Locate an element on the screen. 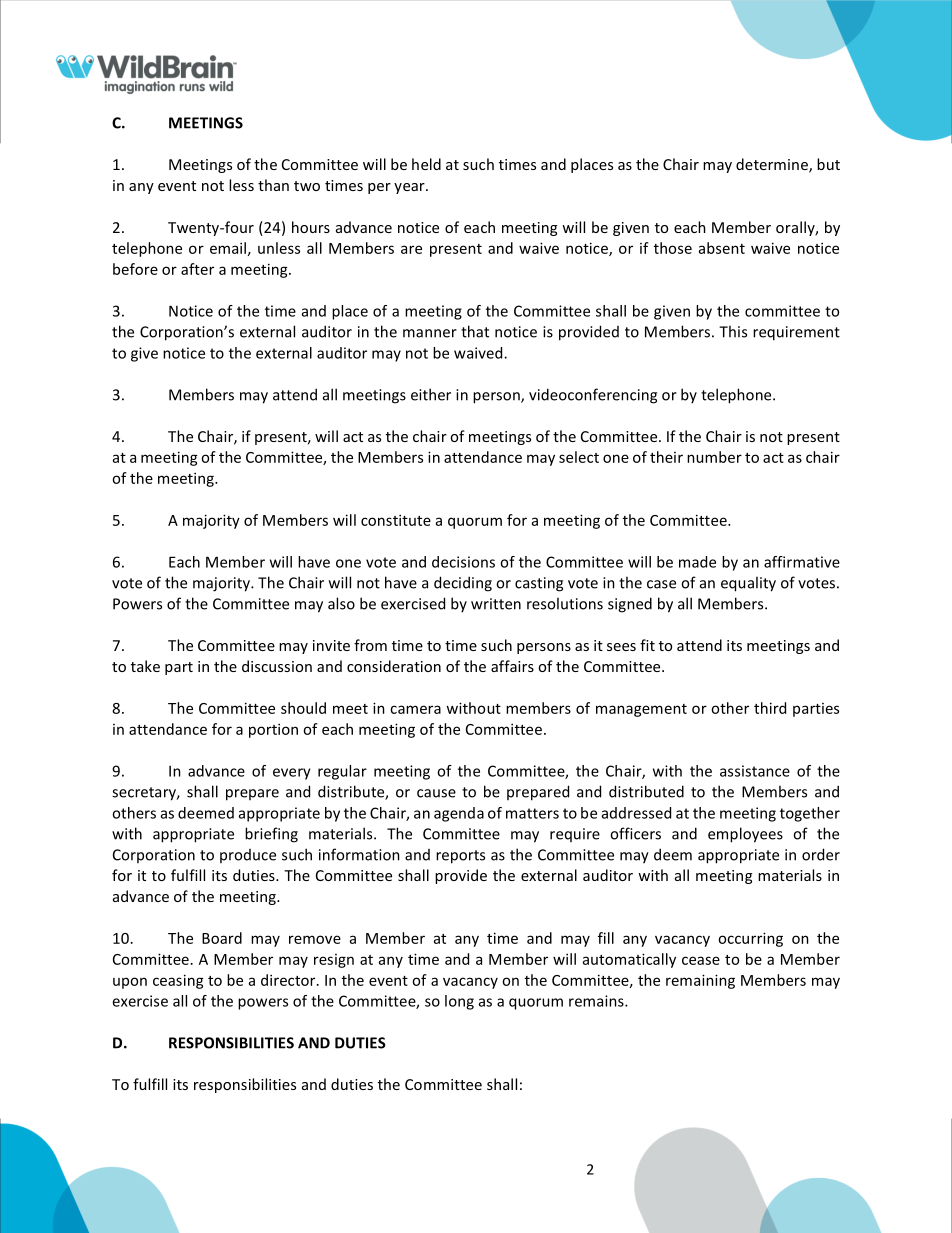 The width and height of the screenshot is (952, 1233). determine is located at coordinates (773, 165).
